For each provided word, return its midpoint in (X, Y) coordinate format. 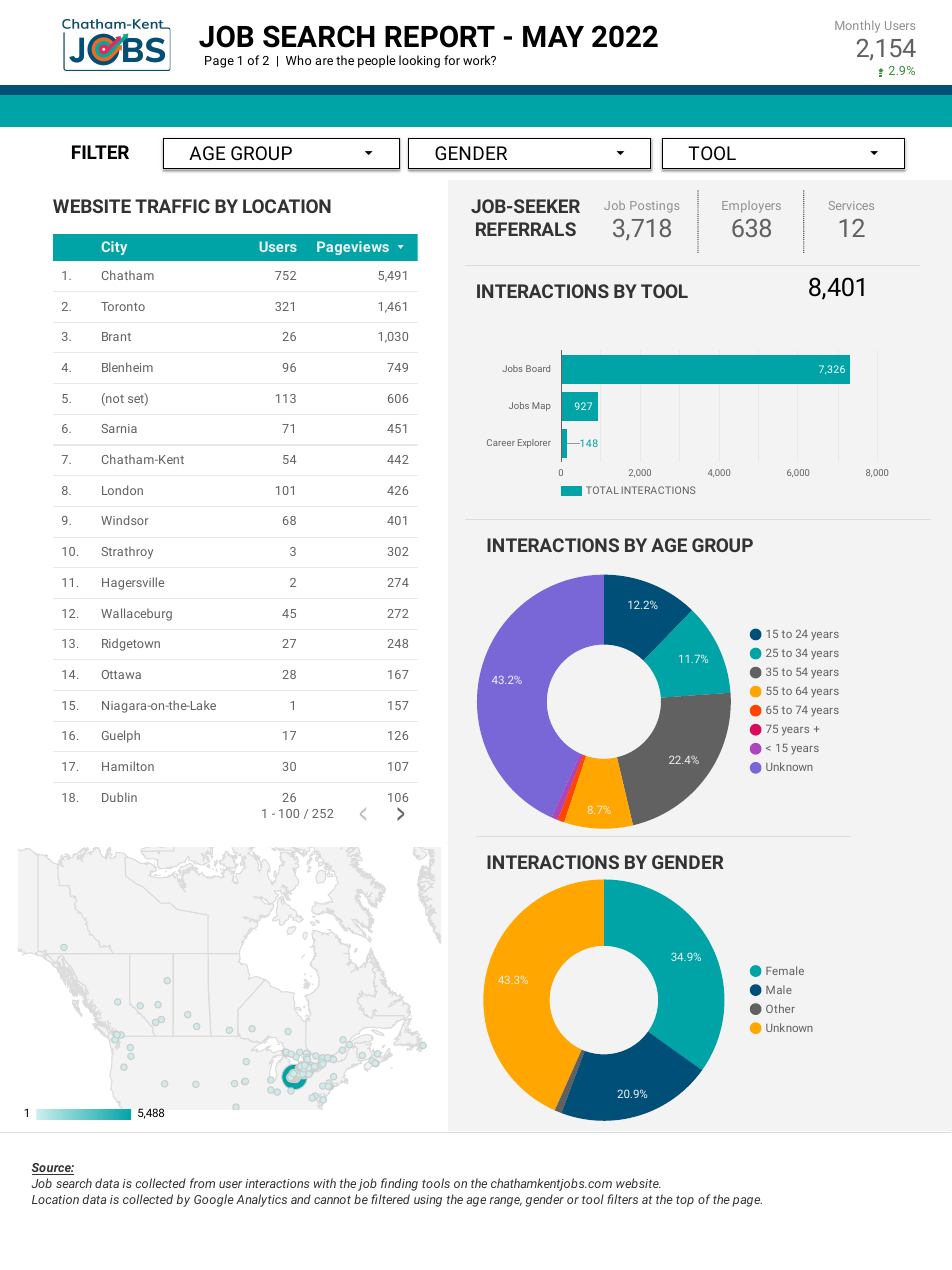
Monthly (857, 26)
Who (298, 60)
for (452, 60)
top (685, 1201)
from (202, 1183)
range (506, 1202)
